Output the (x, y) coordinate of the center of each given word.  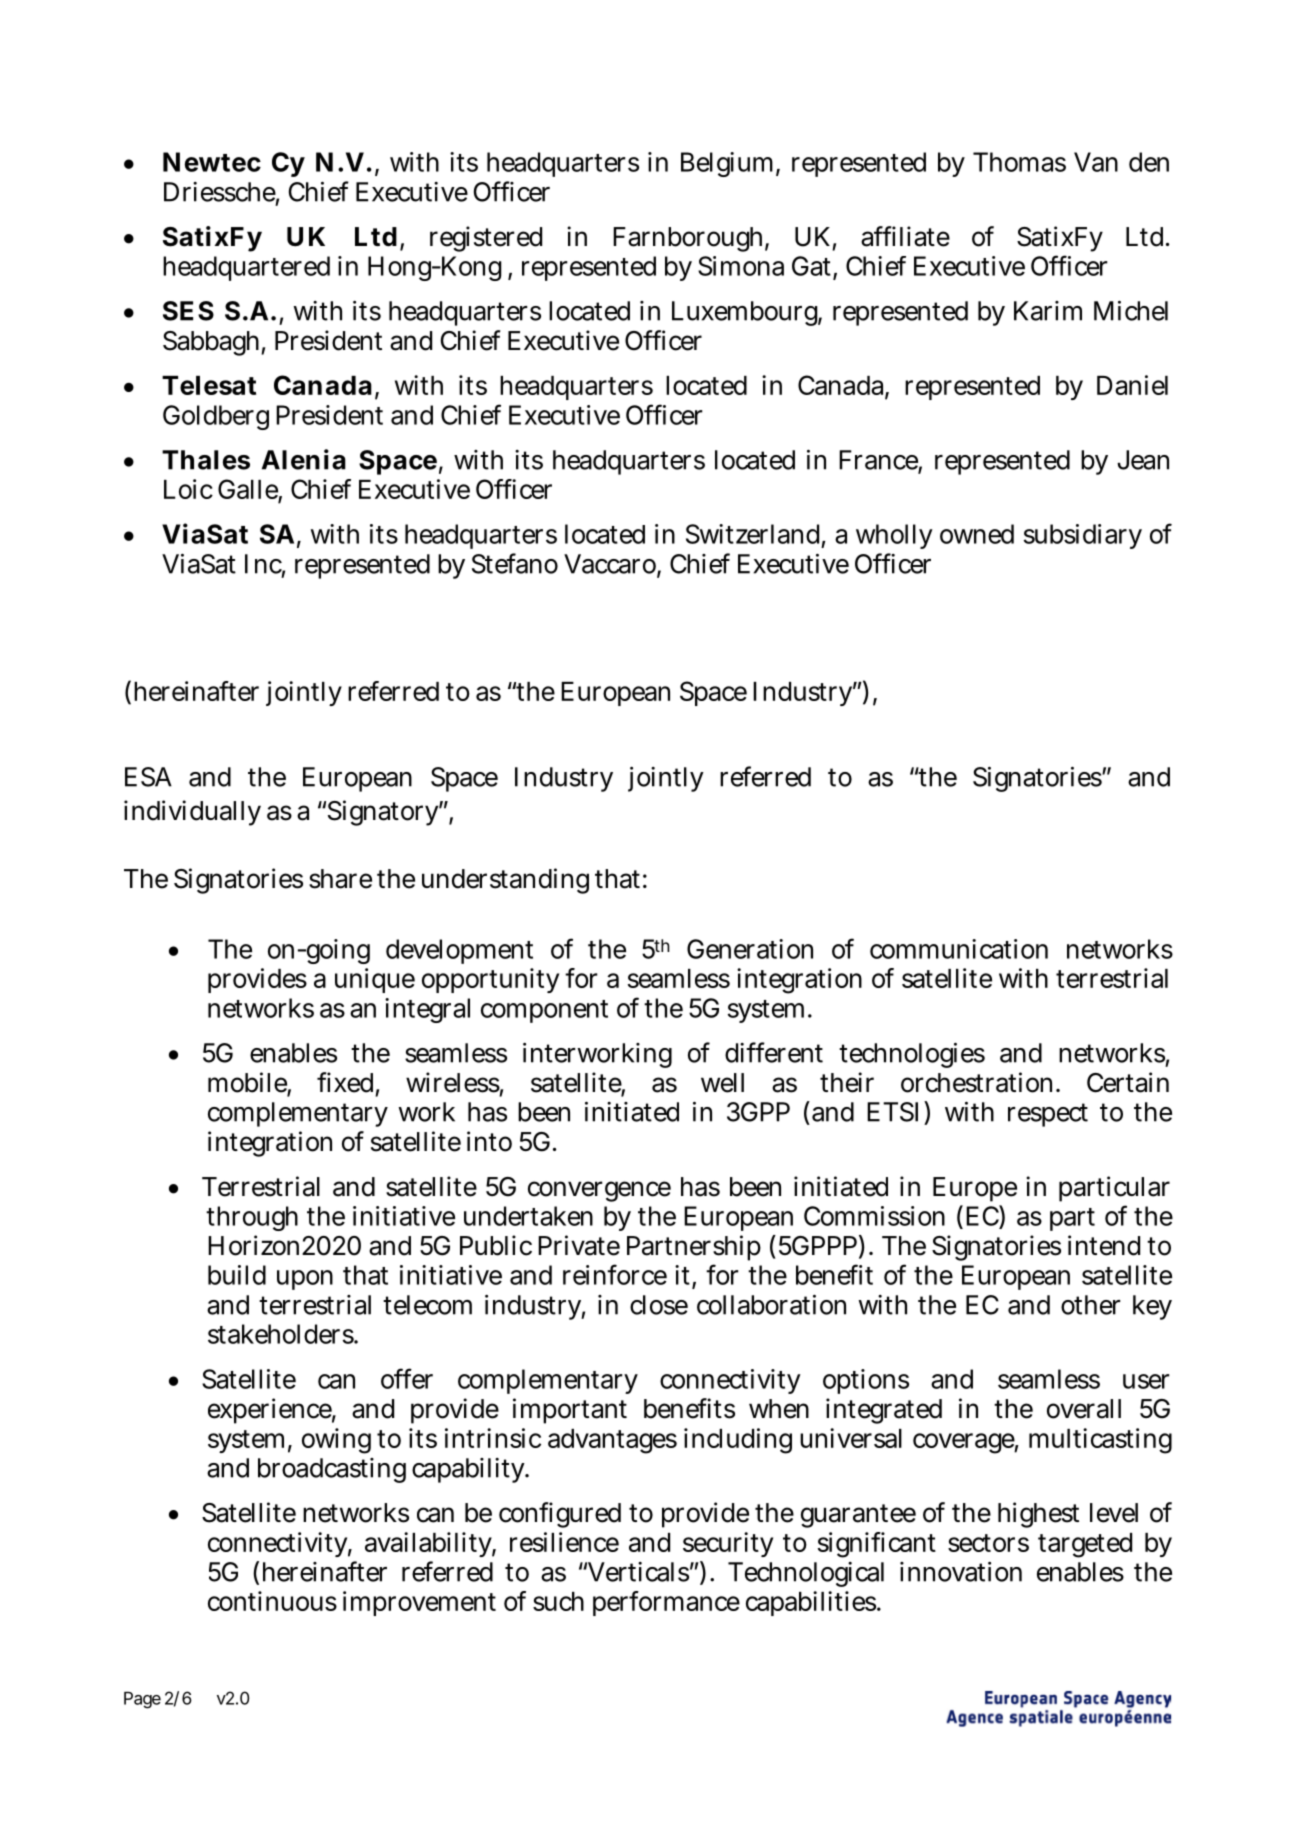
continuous (272, 1601)
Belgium (727, 164)
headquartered (246, 268)
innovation (961, 1572)
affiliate (905, 236)
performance (666, 1603)
